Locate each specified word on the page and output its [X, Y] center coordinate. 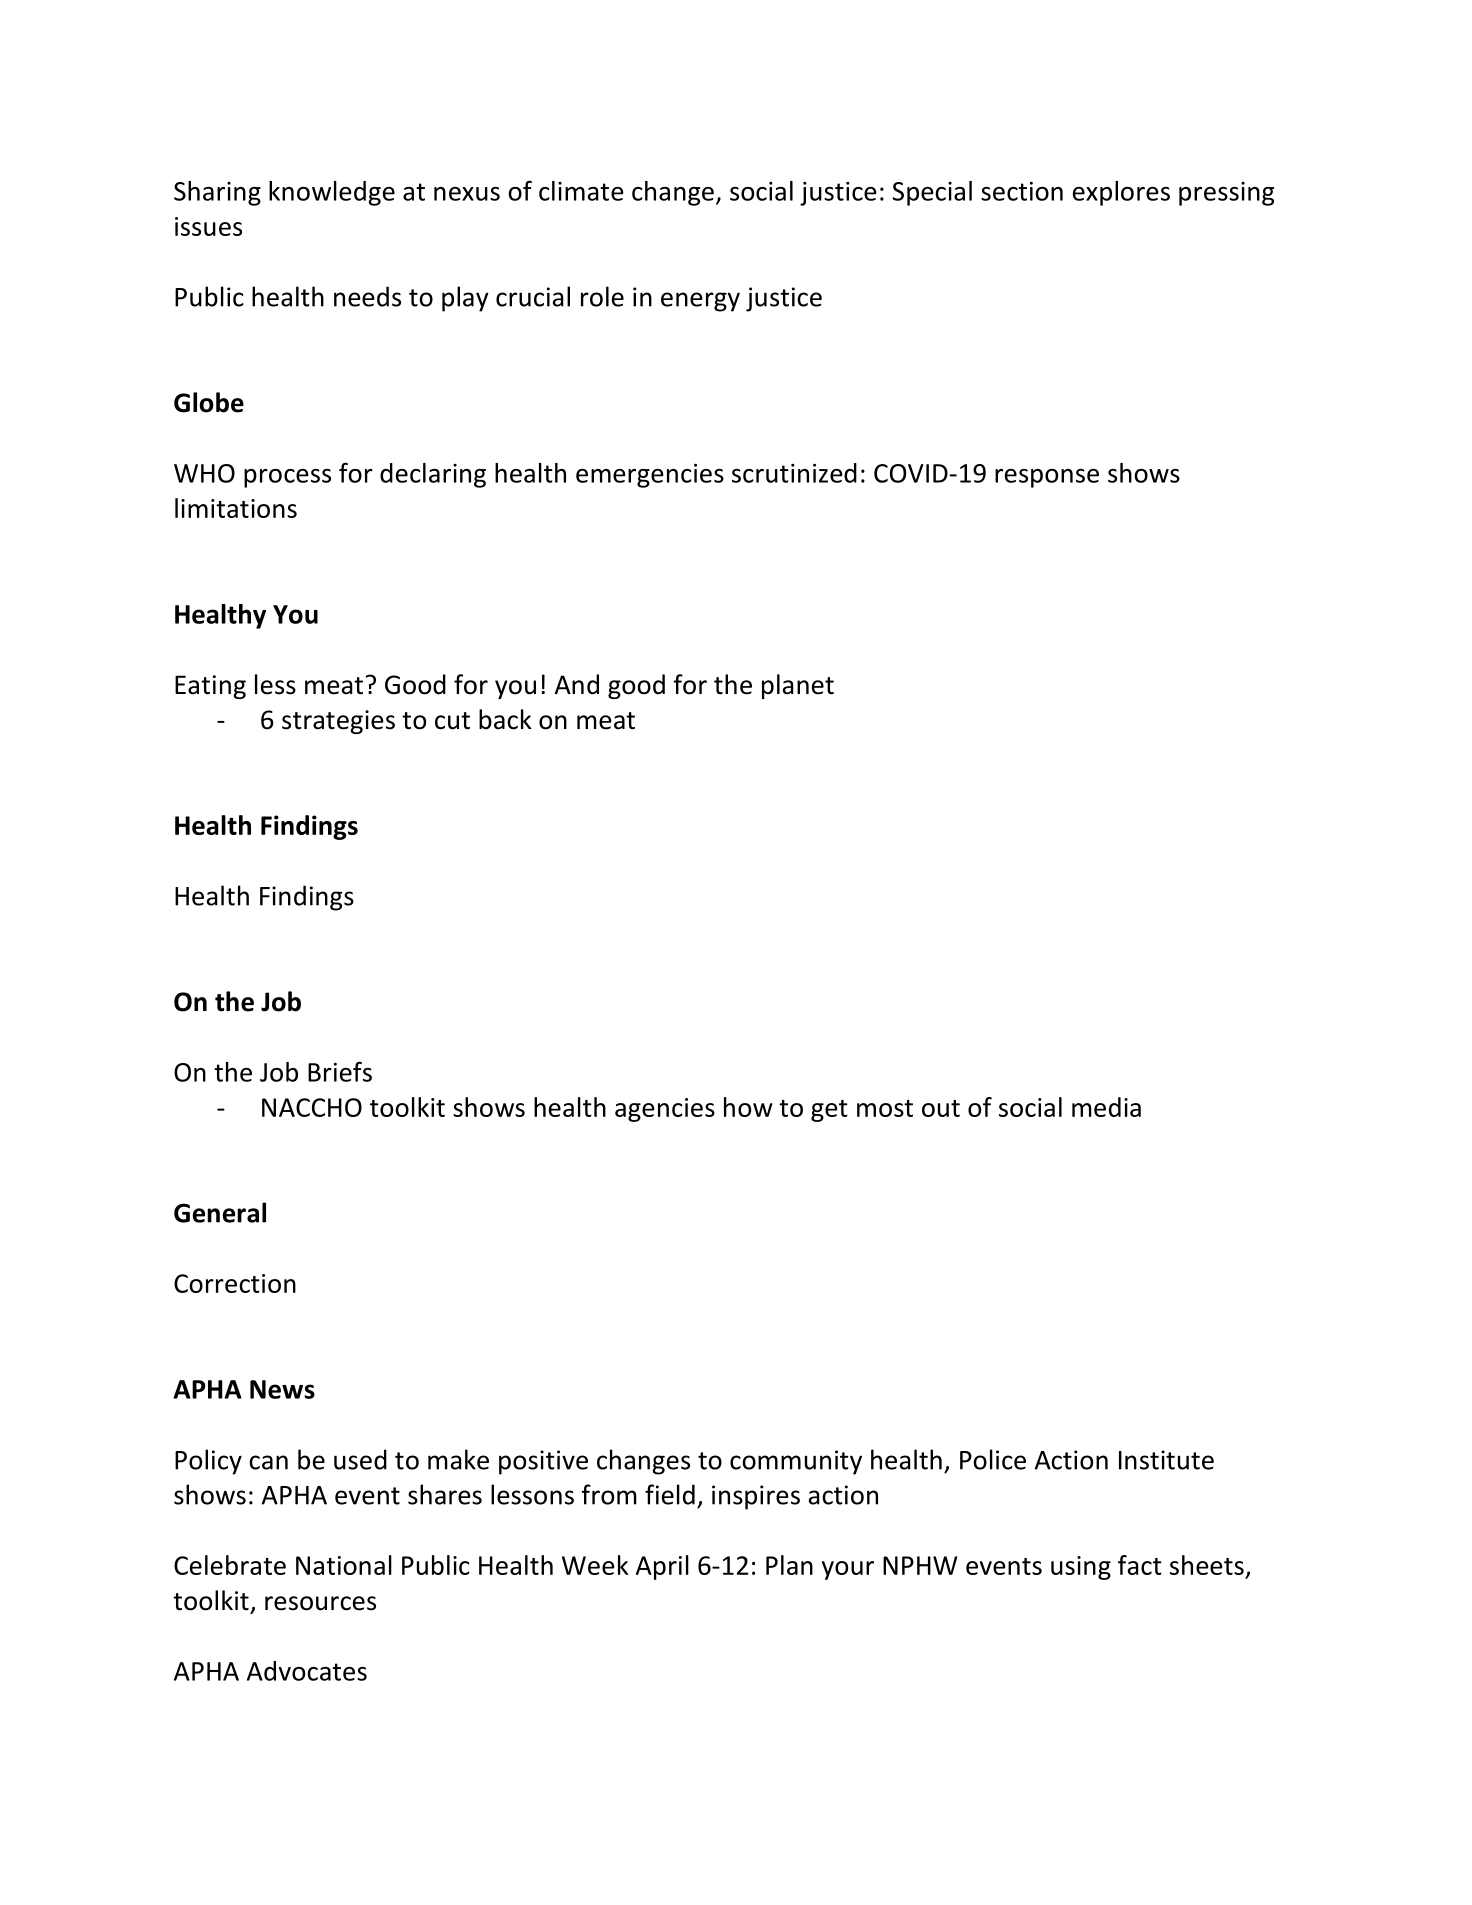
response [1047, 478]
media [1106, 1107]
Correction [235, 1283]
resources [320, 1603]
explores [1121, 193]
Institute [1166, 1460]
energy [700, 302]
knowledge [332, 193]
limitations [236, 508]
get [829, 1111]
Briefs [340, 1071]
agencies [665, 1110]
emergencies [650, 476]
